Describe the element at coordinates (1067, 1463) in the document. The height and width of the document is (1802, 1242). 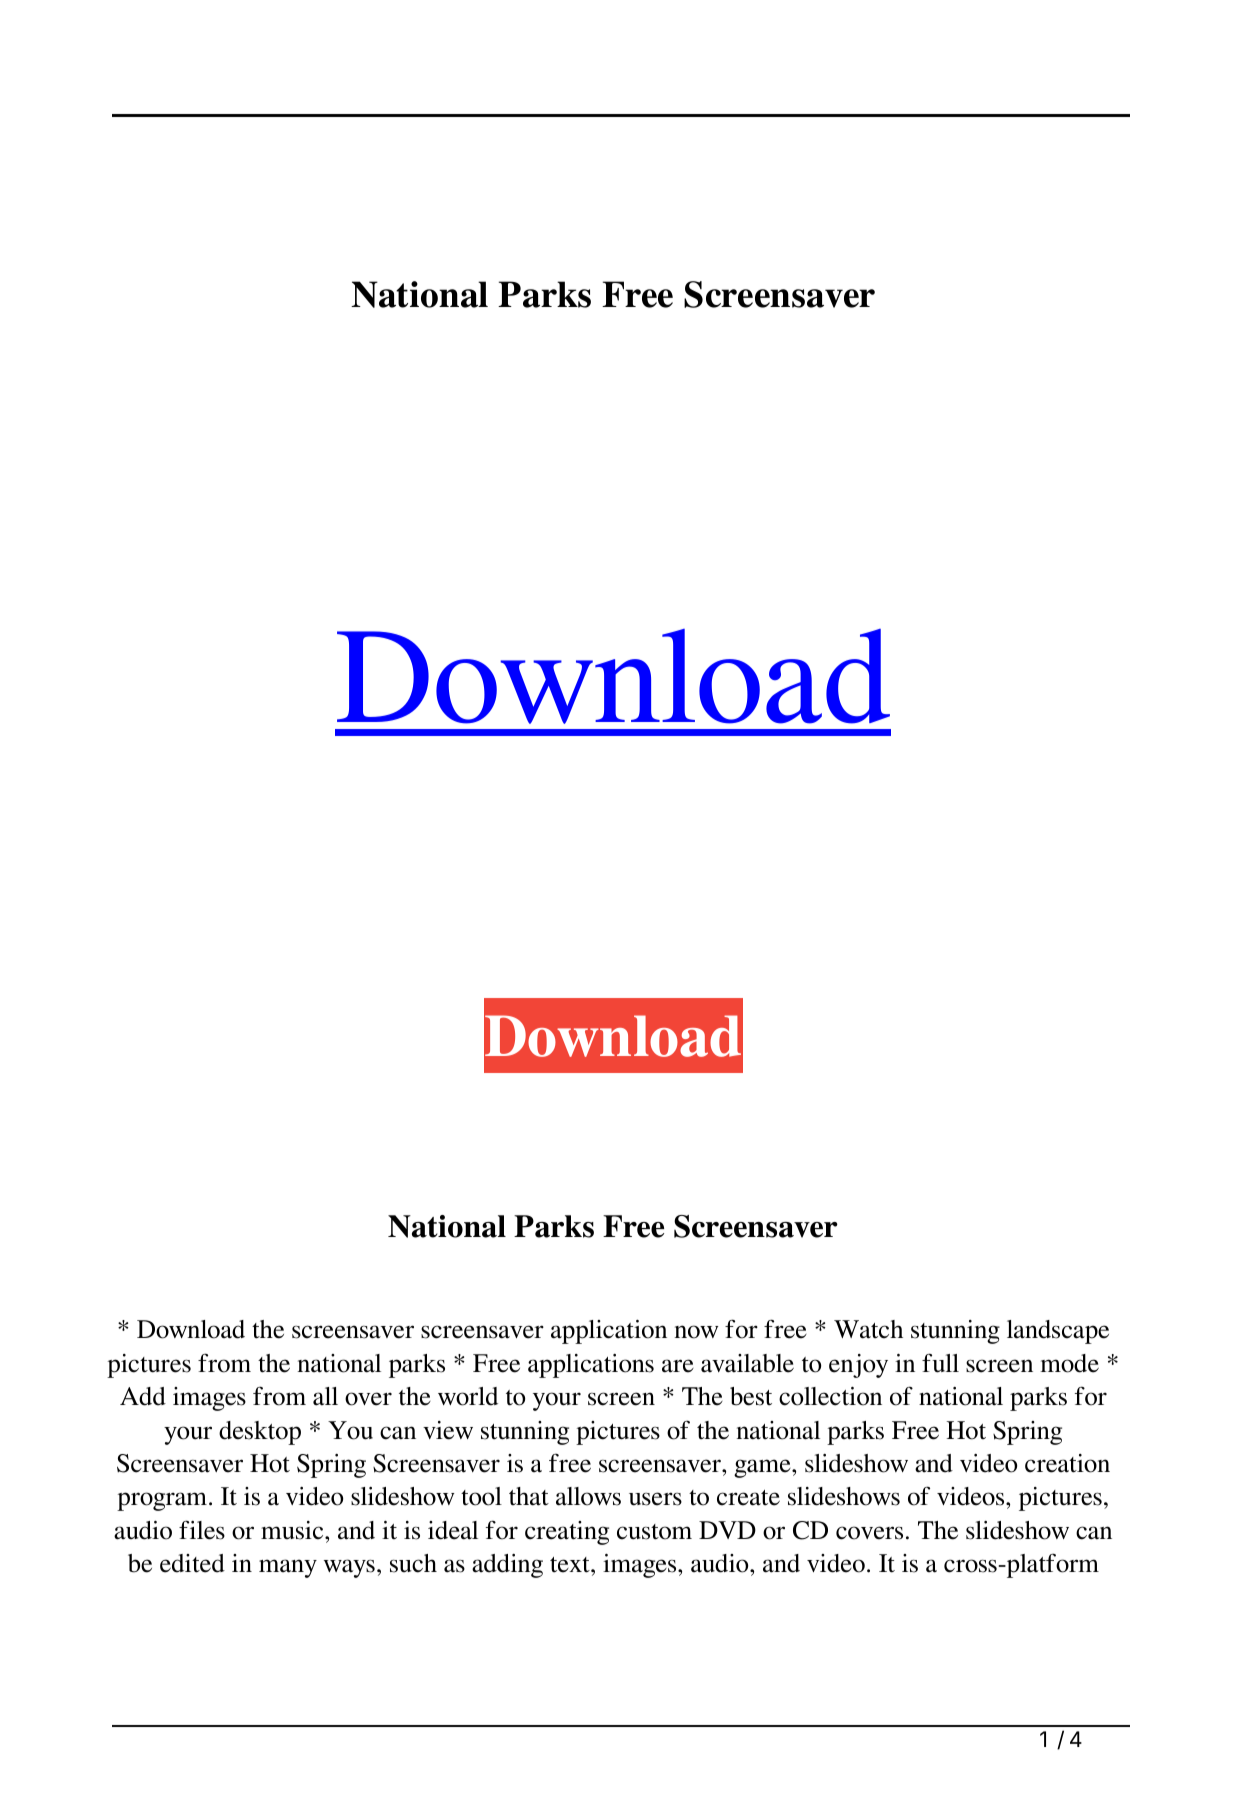
I see `creation` at that location.
